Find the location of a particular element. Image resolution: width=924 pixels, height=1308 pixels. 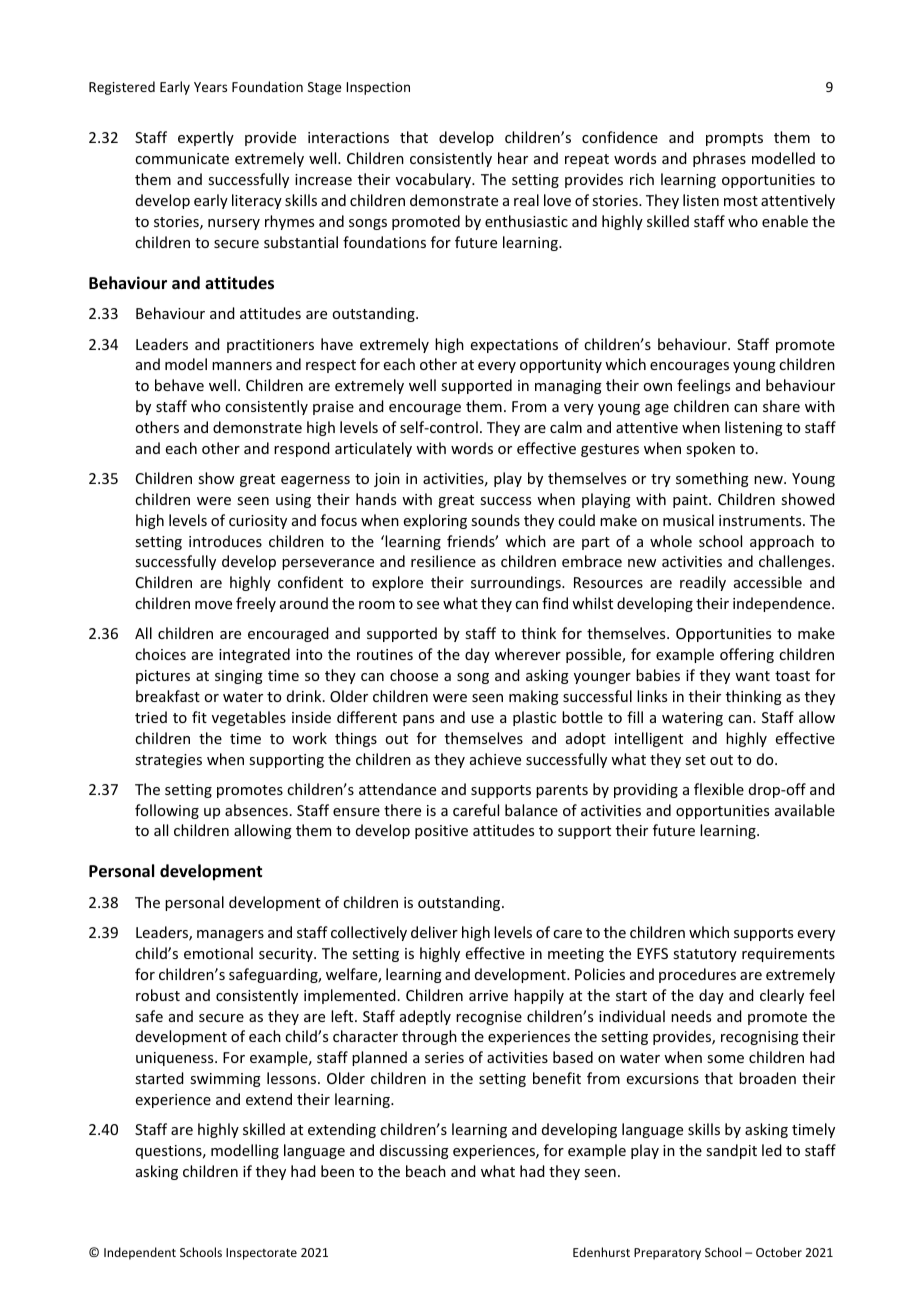

following is located at coordinates (167, 811).
